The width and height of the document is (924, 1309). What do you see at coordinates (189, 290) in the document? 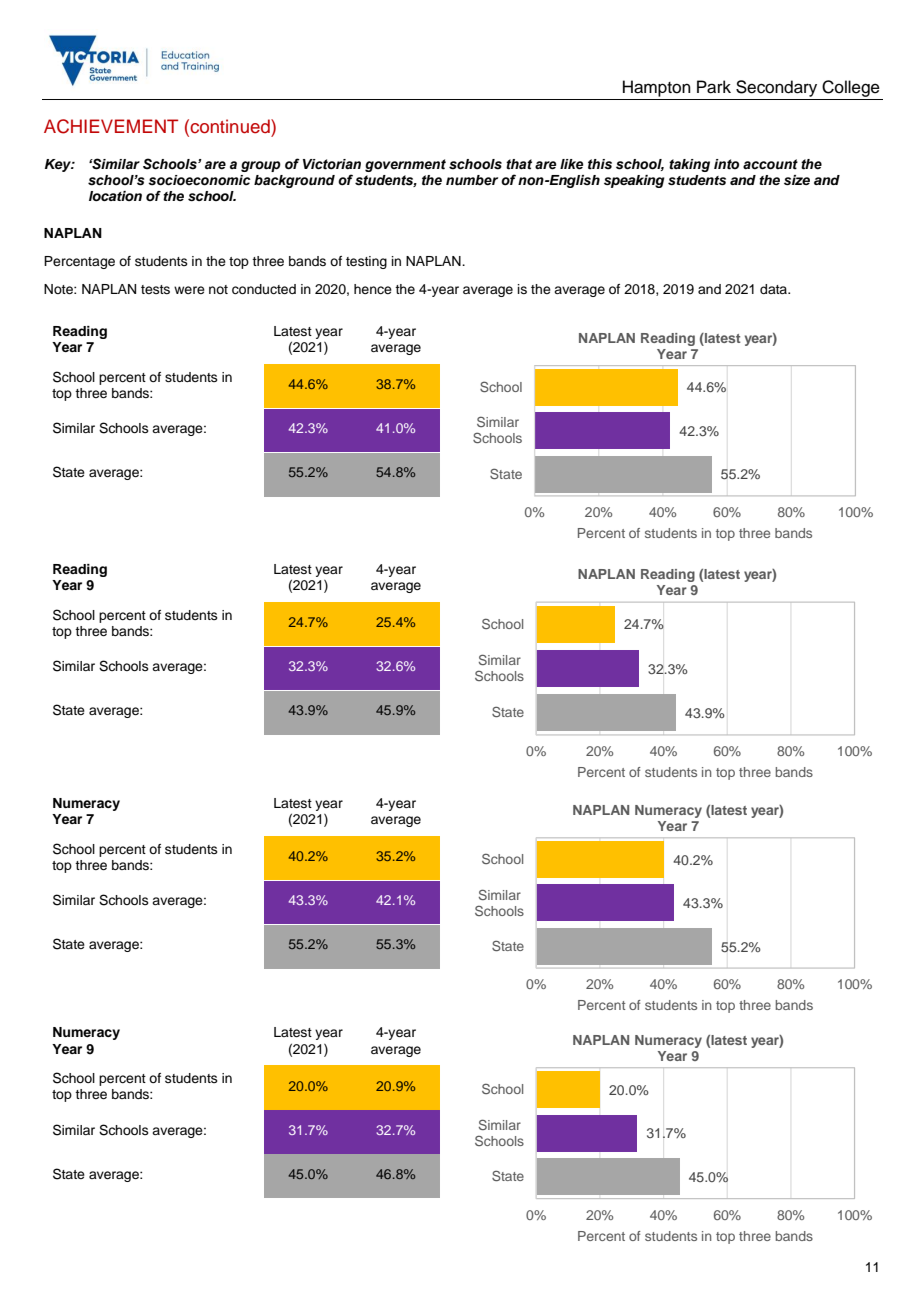
I see `were` at bounding box center [189, 290].
